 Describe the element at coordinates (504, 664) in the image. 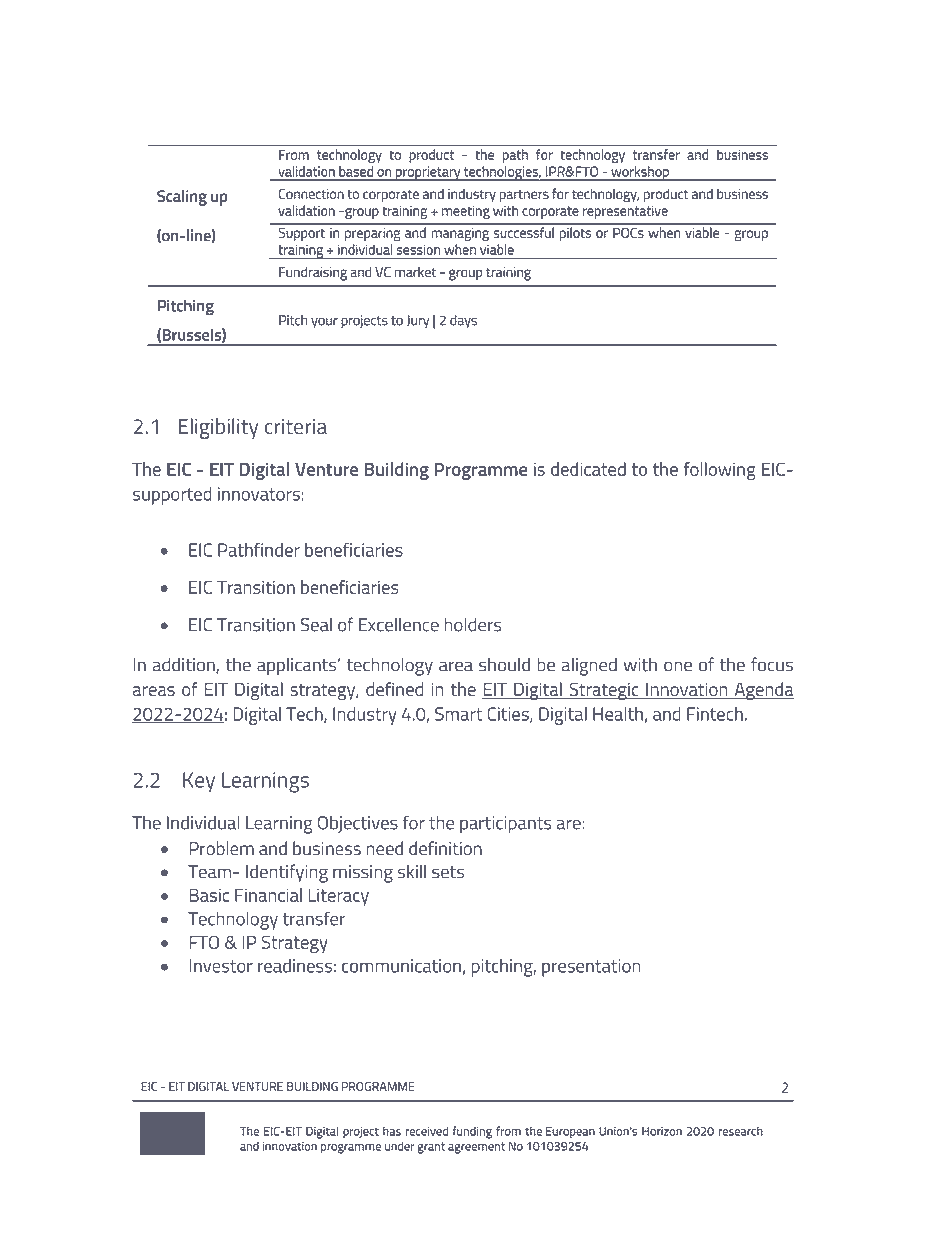

I see `should` at that location.
